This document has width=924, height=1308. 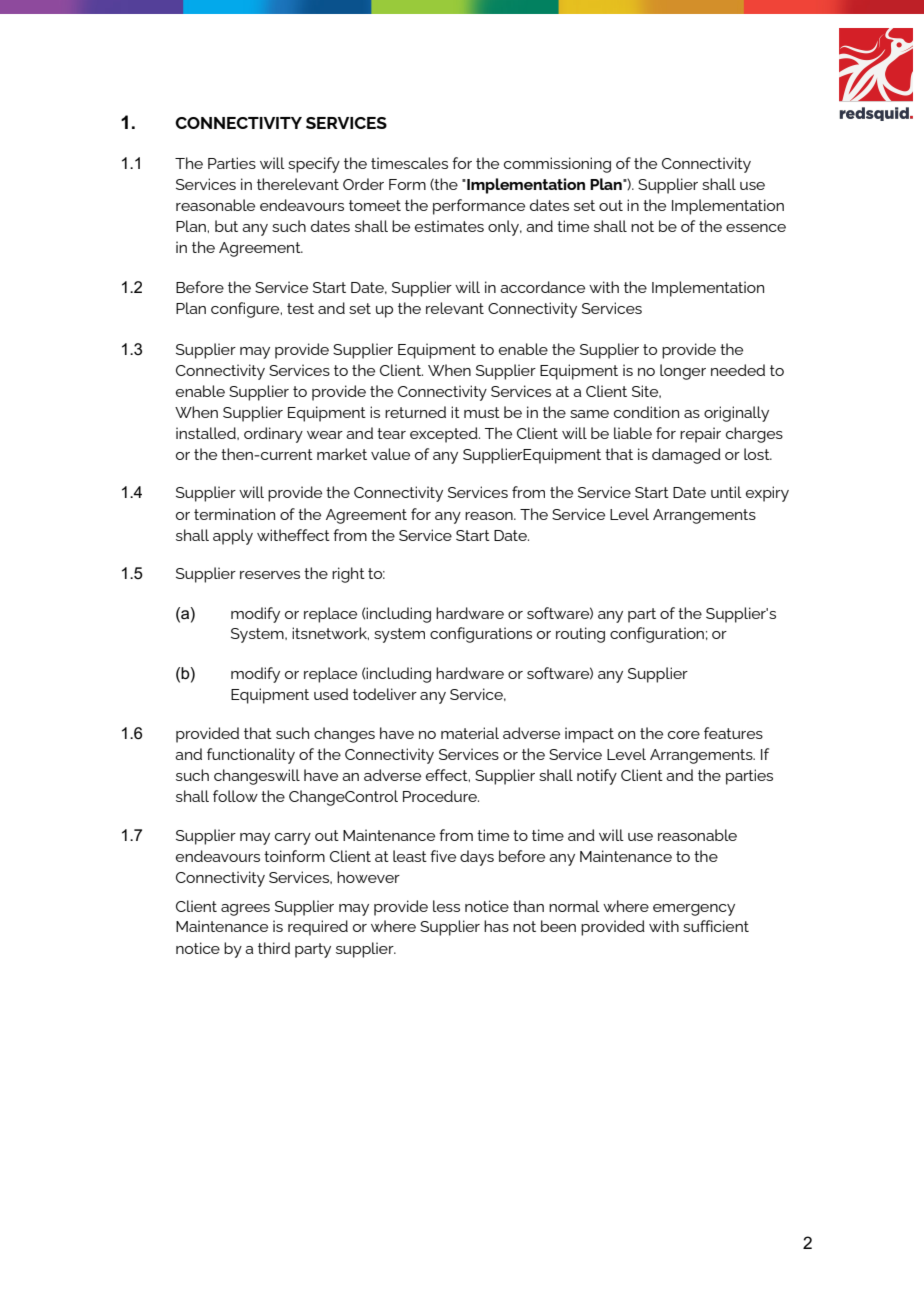 I want to click on until, so click(x=726, y=492).
